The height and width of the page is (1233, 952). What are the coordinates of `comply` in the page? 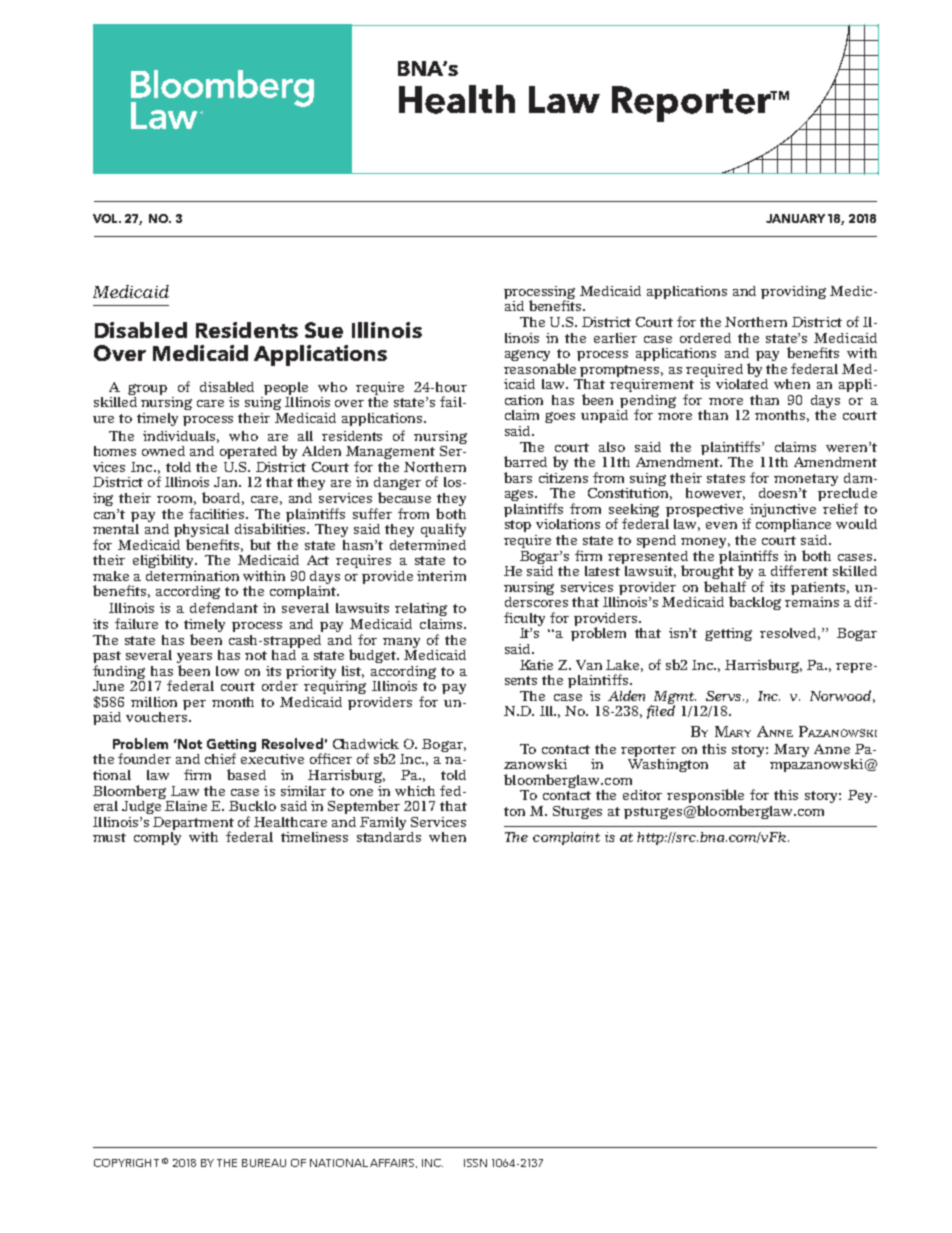 It's located at (157, 837).
